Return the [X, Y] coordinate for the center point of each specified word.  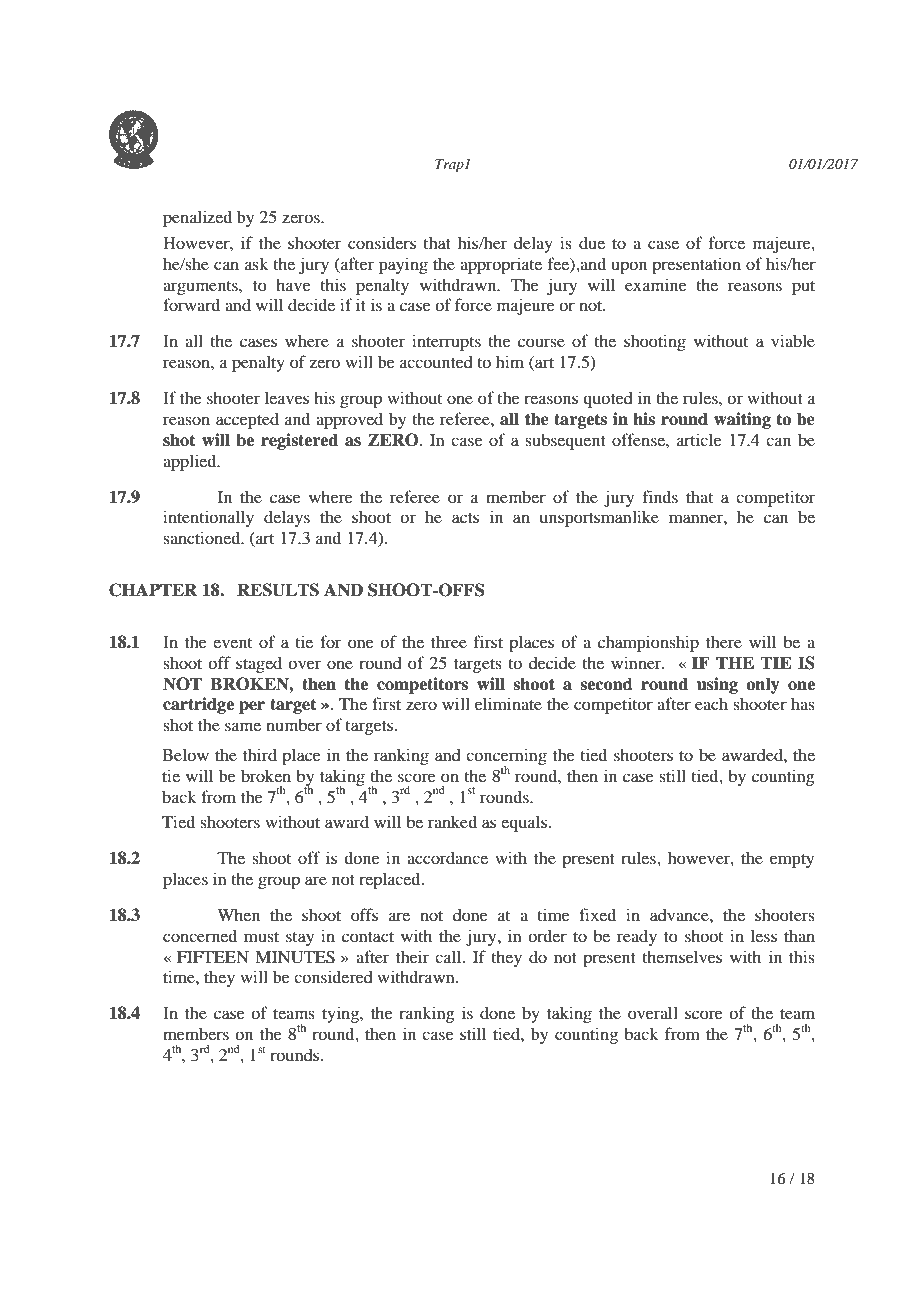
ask [257, 264]
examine [656, 284]
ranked [452, 821]
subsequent [565, 441]
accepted [247, 420]
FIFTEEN [213, 957]
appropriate [501, 265]
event [232, 643]
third [260, 754]
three [449, 641]
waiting [742, 420]
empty [792, 861]
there [724, 642]
